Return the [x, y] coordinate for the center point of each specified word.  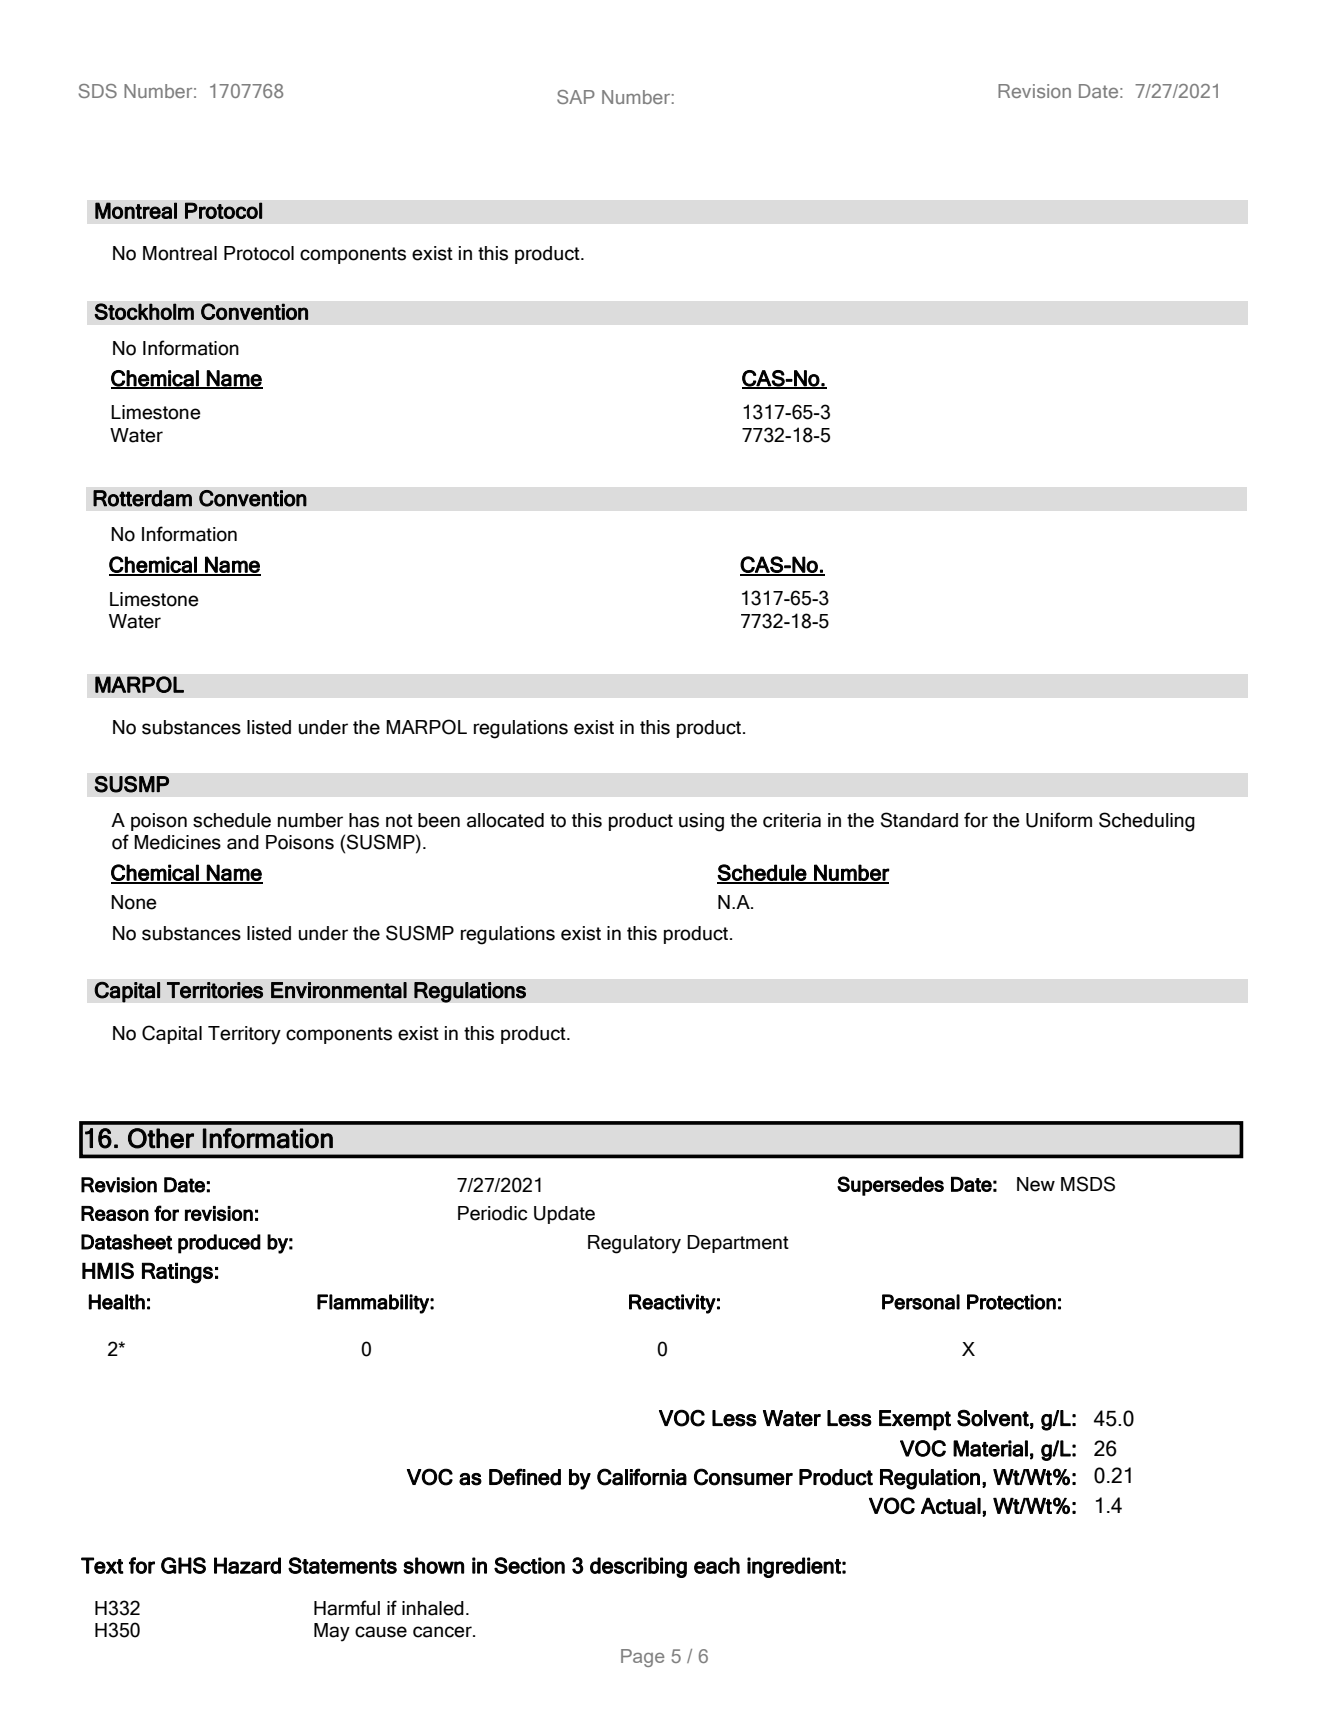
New [1036, 1184]
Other [161, 1138]
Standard [919, 820]
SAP [576, 97]
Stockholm [144, 311]
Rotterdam [142, 498]
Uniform [1059, 820]
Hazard [247, 1565]
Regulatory [634, 1244]
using [701, 822]
